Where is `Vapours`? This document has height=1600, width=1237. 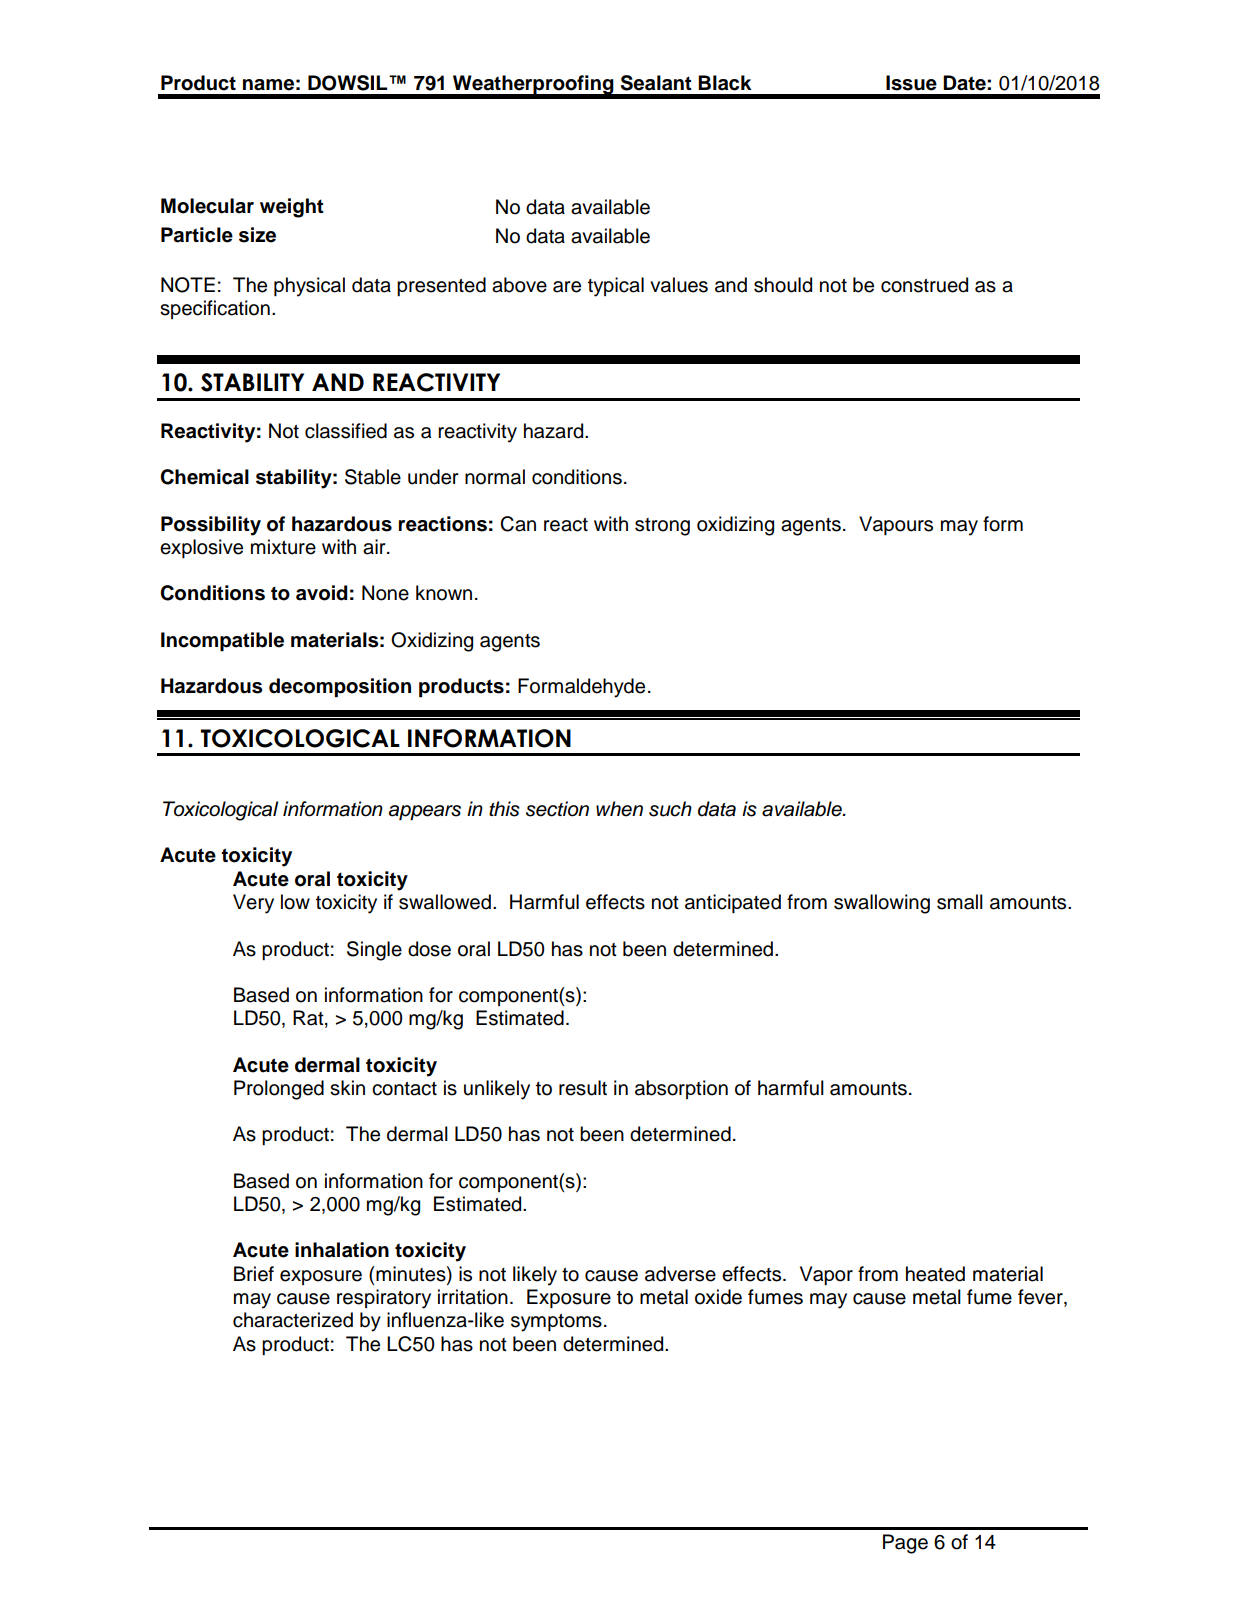
Vapours is located at coordinates (896, 525).
